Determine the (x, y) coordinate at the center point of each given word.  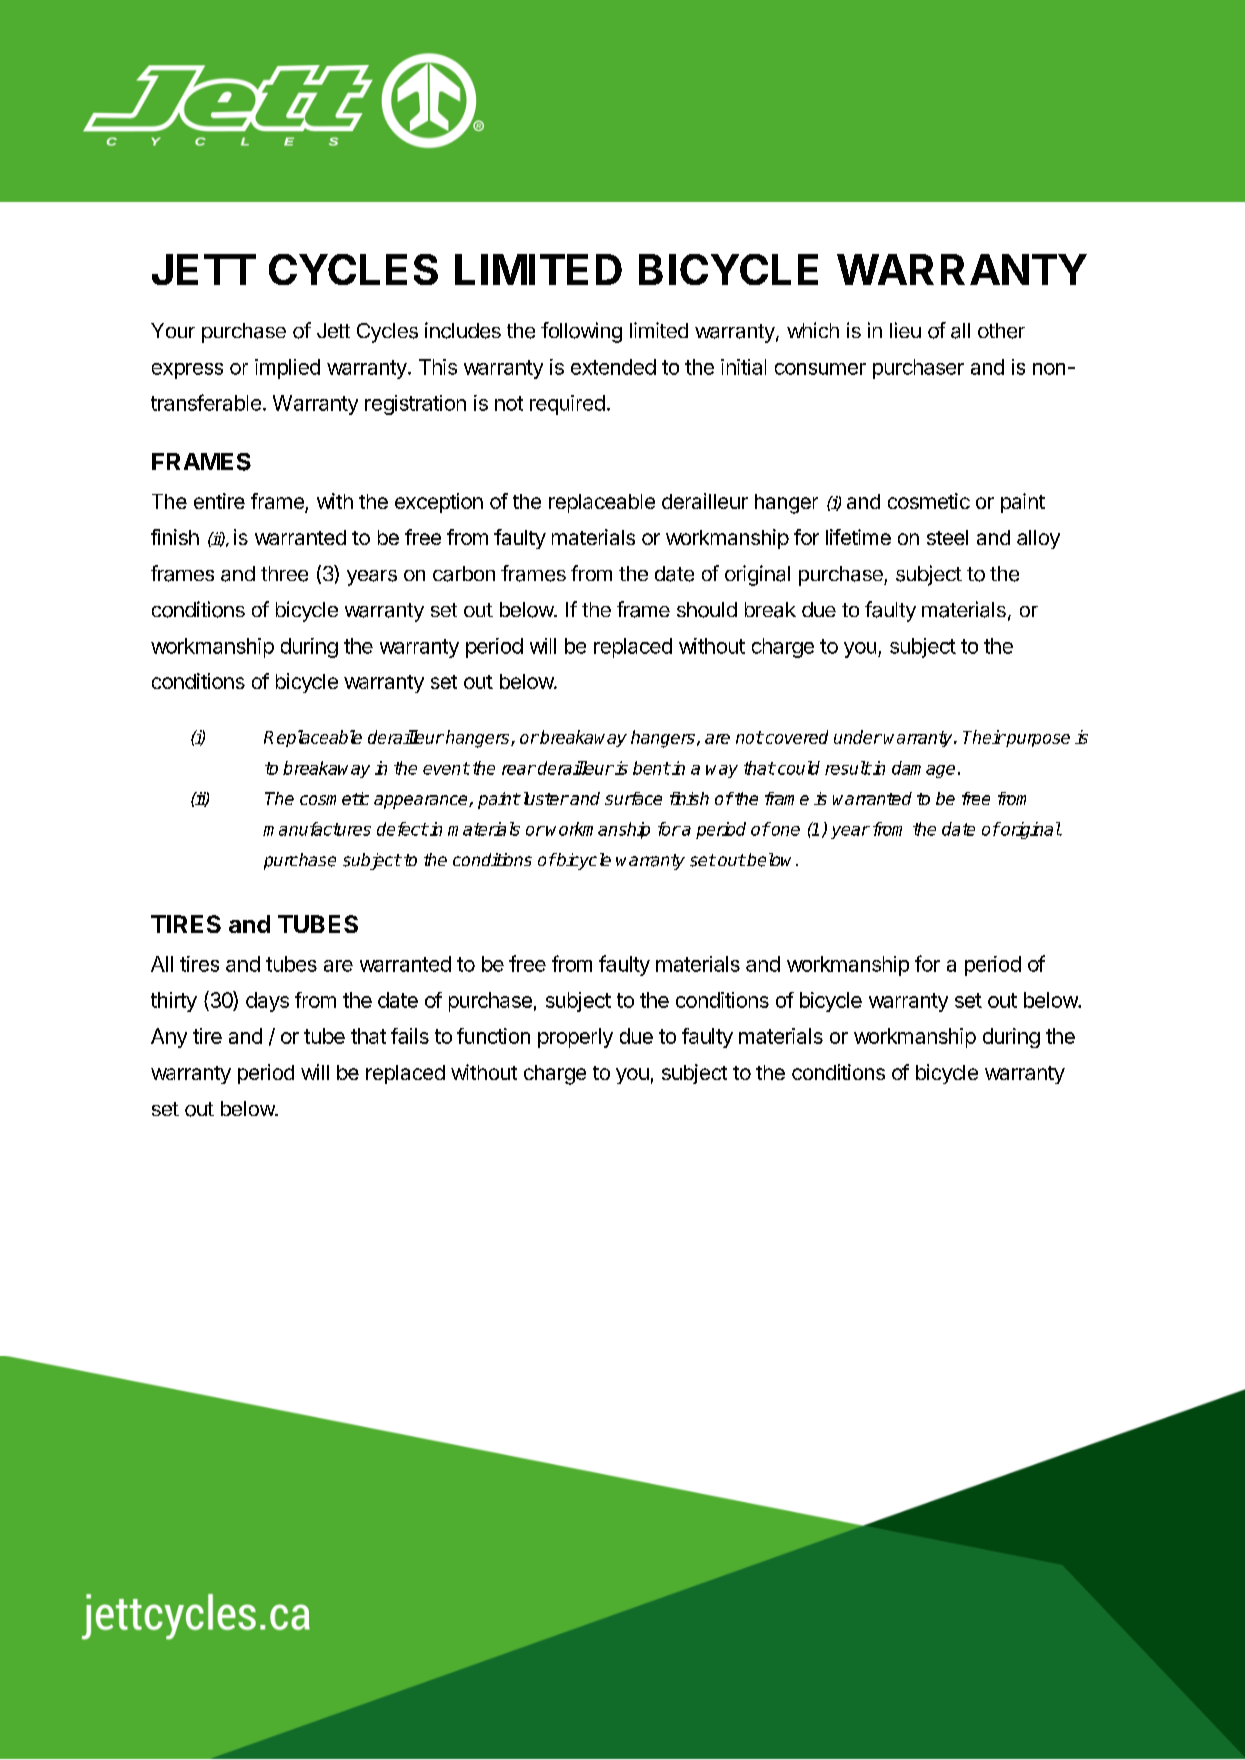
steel (947, 537)
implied (287, 369)
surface (633, 798)
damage (923, 769)
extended (613, 367)
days (267, 1002)
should (707, 610)
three (284, 574)
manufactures (317, 829)
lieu (905, 330)
